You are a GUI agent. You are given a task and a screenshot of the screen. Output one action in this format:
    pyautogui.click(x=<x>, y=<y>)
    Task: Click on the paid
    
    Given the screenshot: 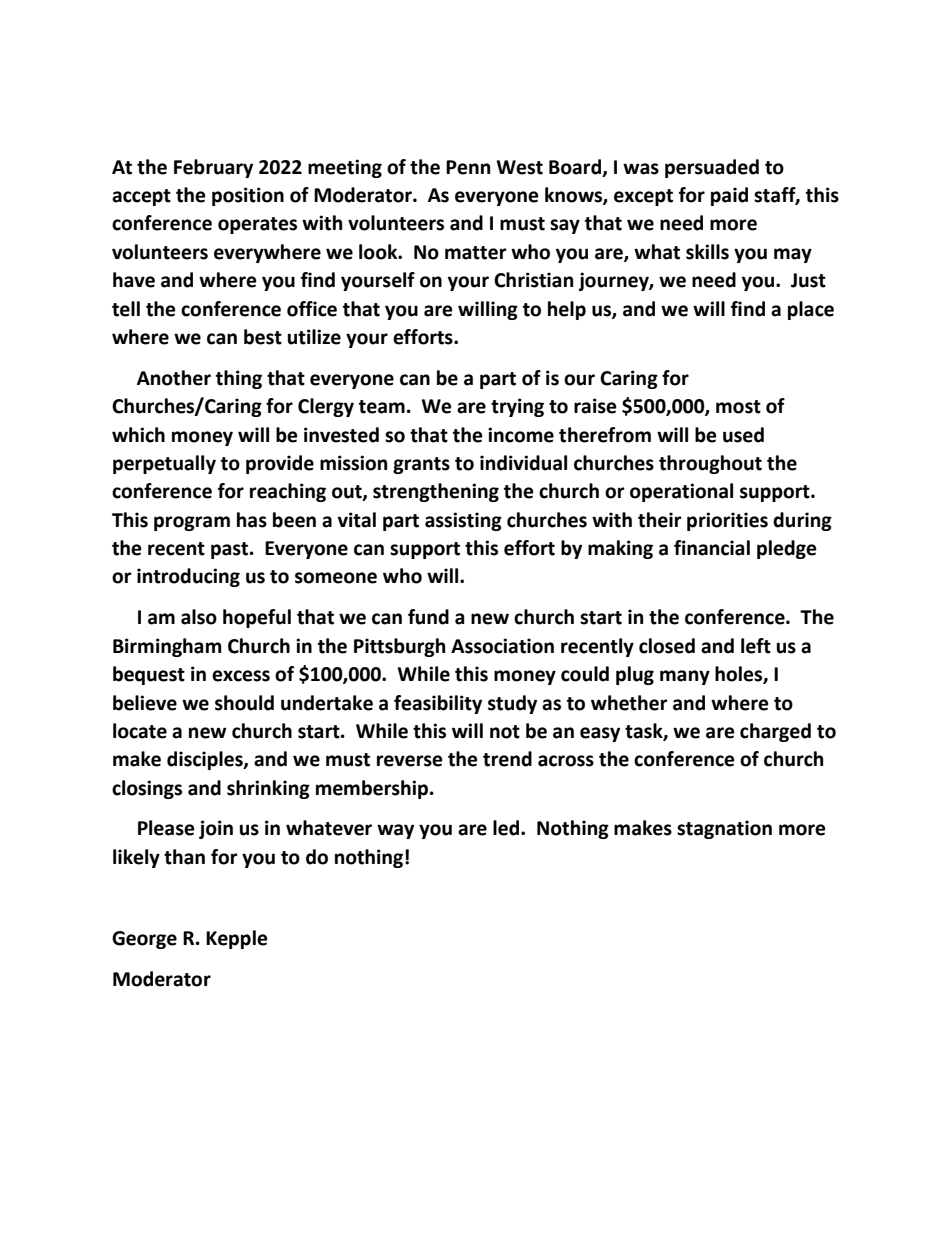 What is the action you would take?
    pyautogui.click(x=729, y=196)
